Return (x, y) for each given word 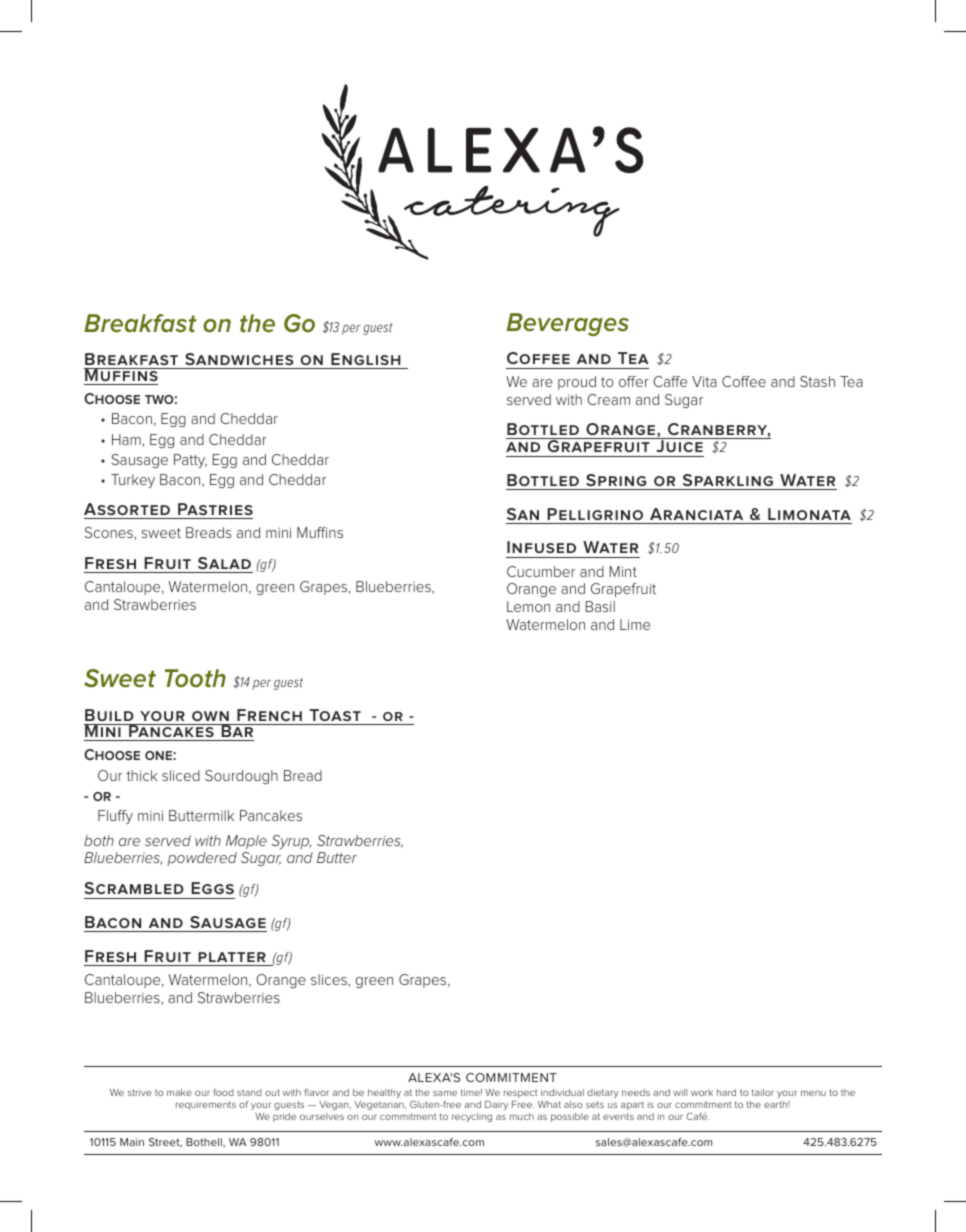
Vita (704, 381)
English (365, 359)
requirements (206, 1105)
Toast (335, 715)
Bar (237, 730)
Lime (635, 624)
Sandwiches (239, 359)
